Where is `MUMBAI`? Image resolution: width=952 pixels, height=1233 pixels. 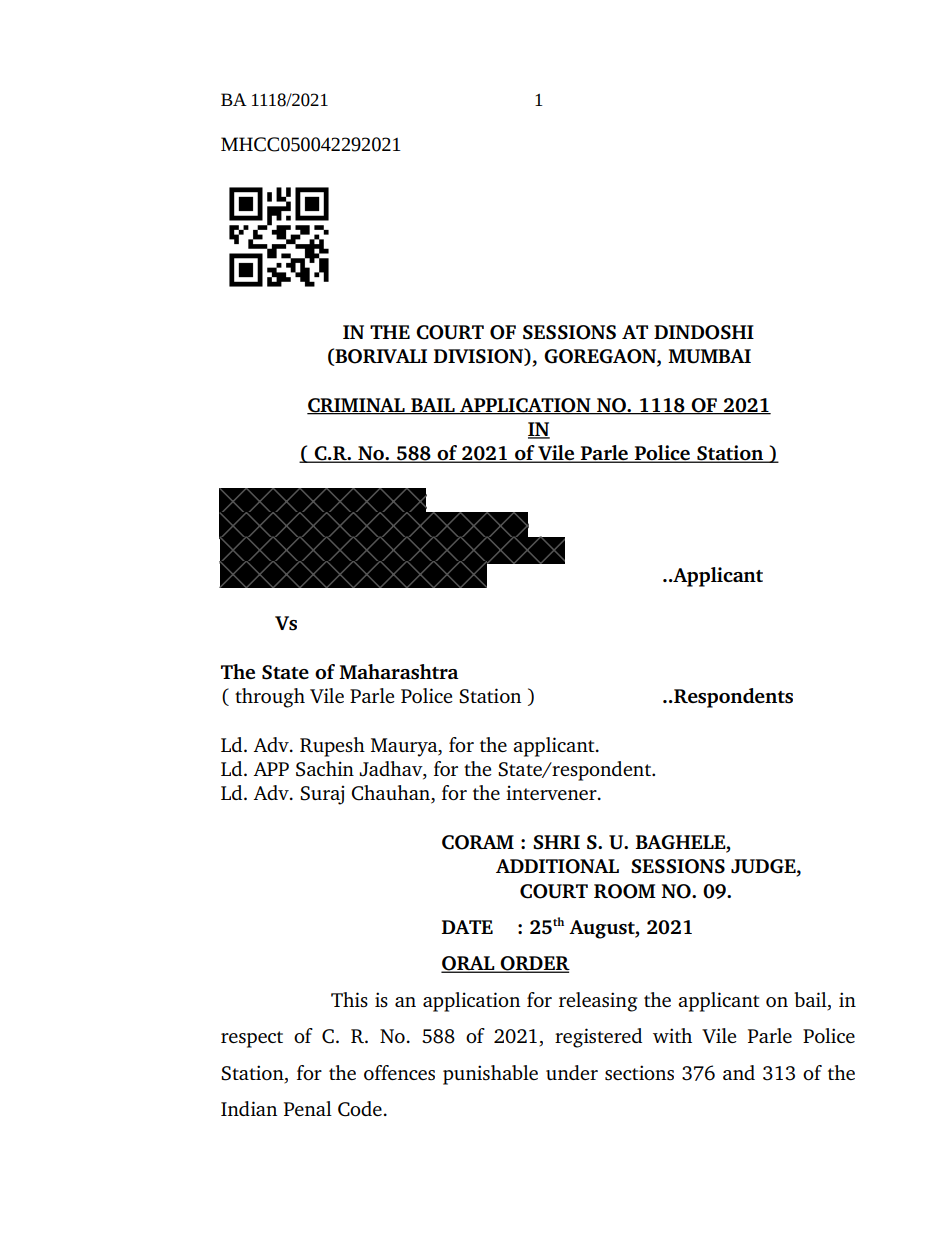 MUMBAI is located at coordinates (709, 356).
